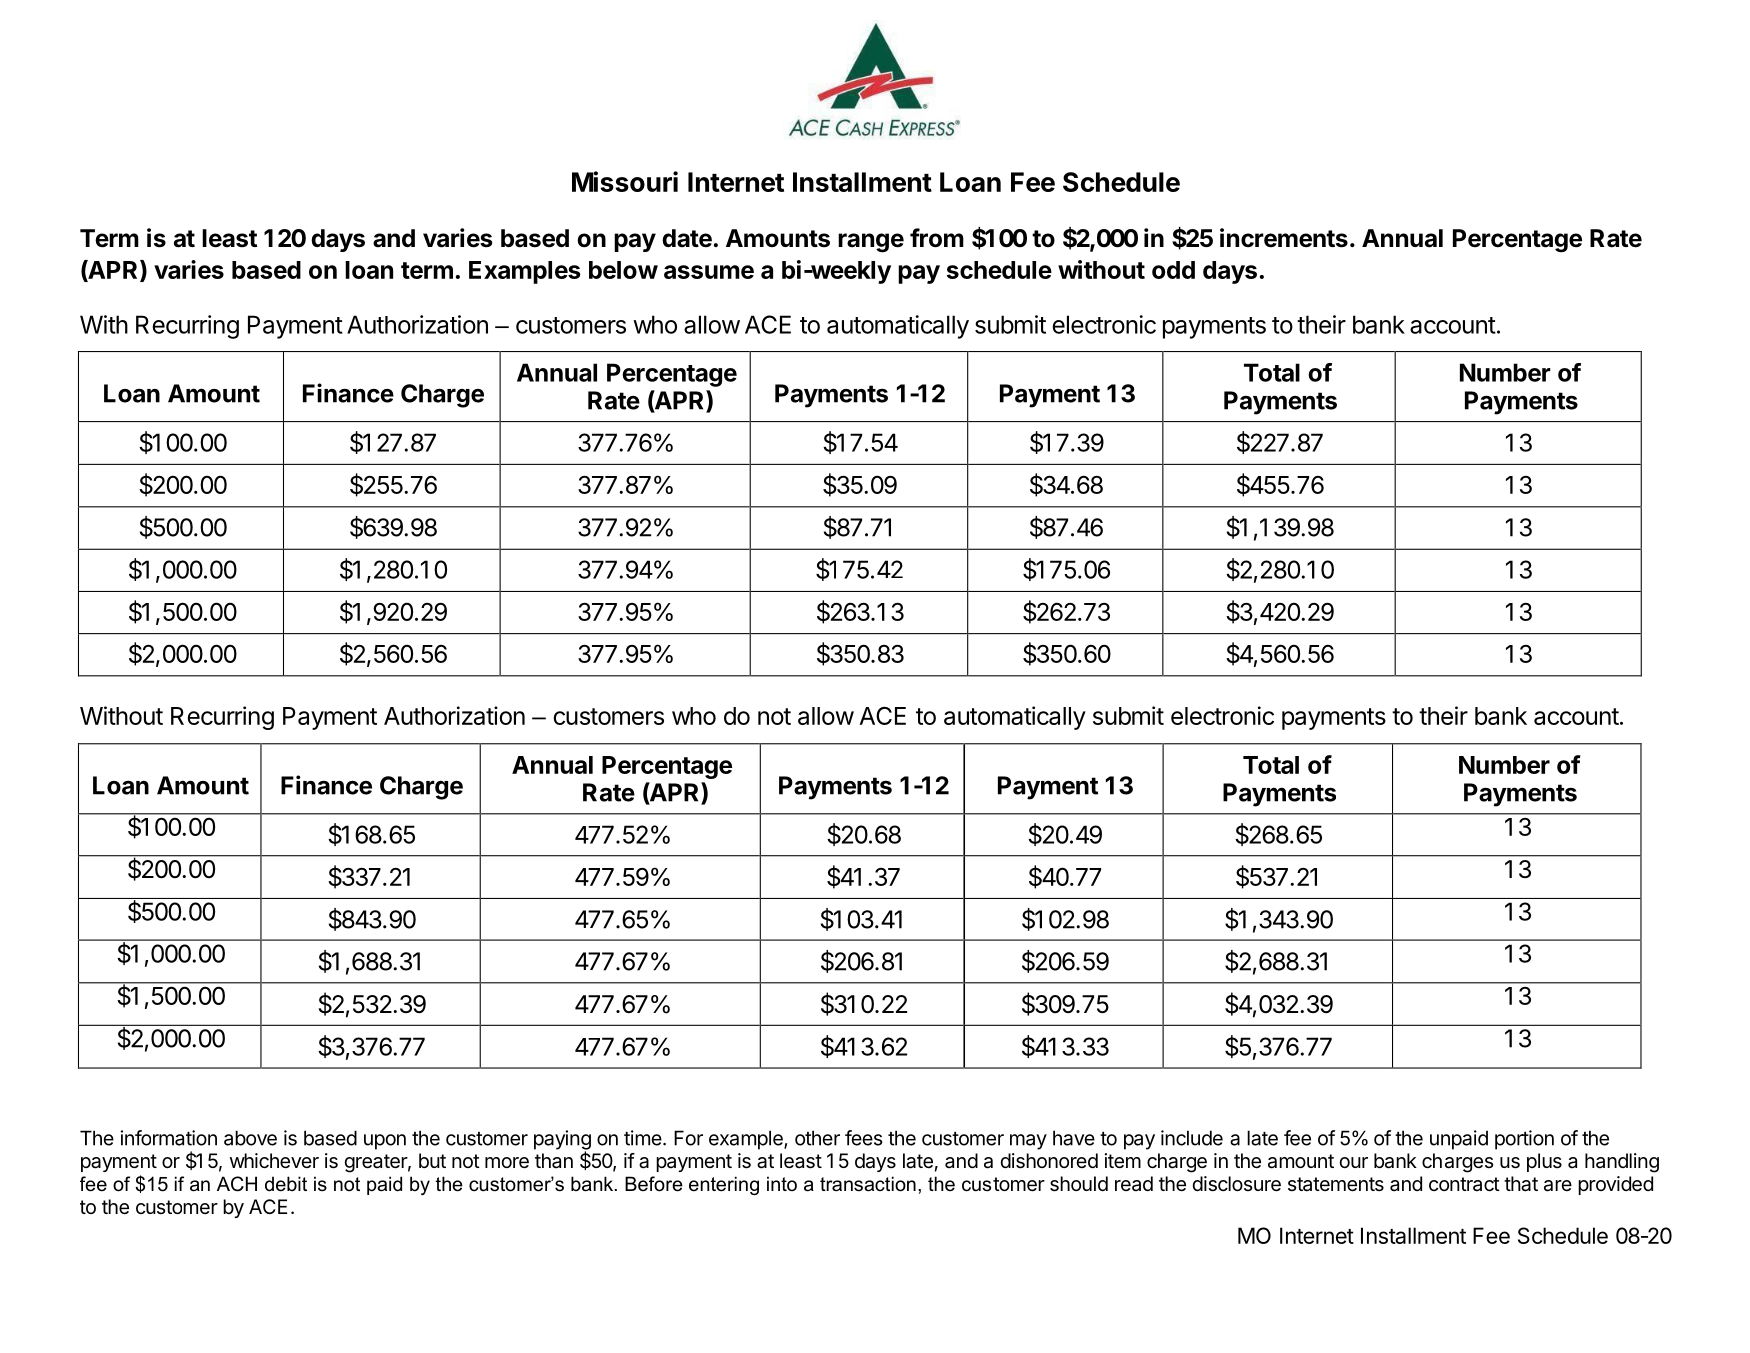 The image size is (1750, 1353). Describe the element at coordinates (1284, 238) in the document. I see `increments` at that location.
